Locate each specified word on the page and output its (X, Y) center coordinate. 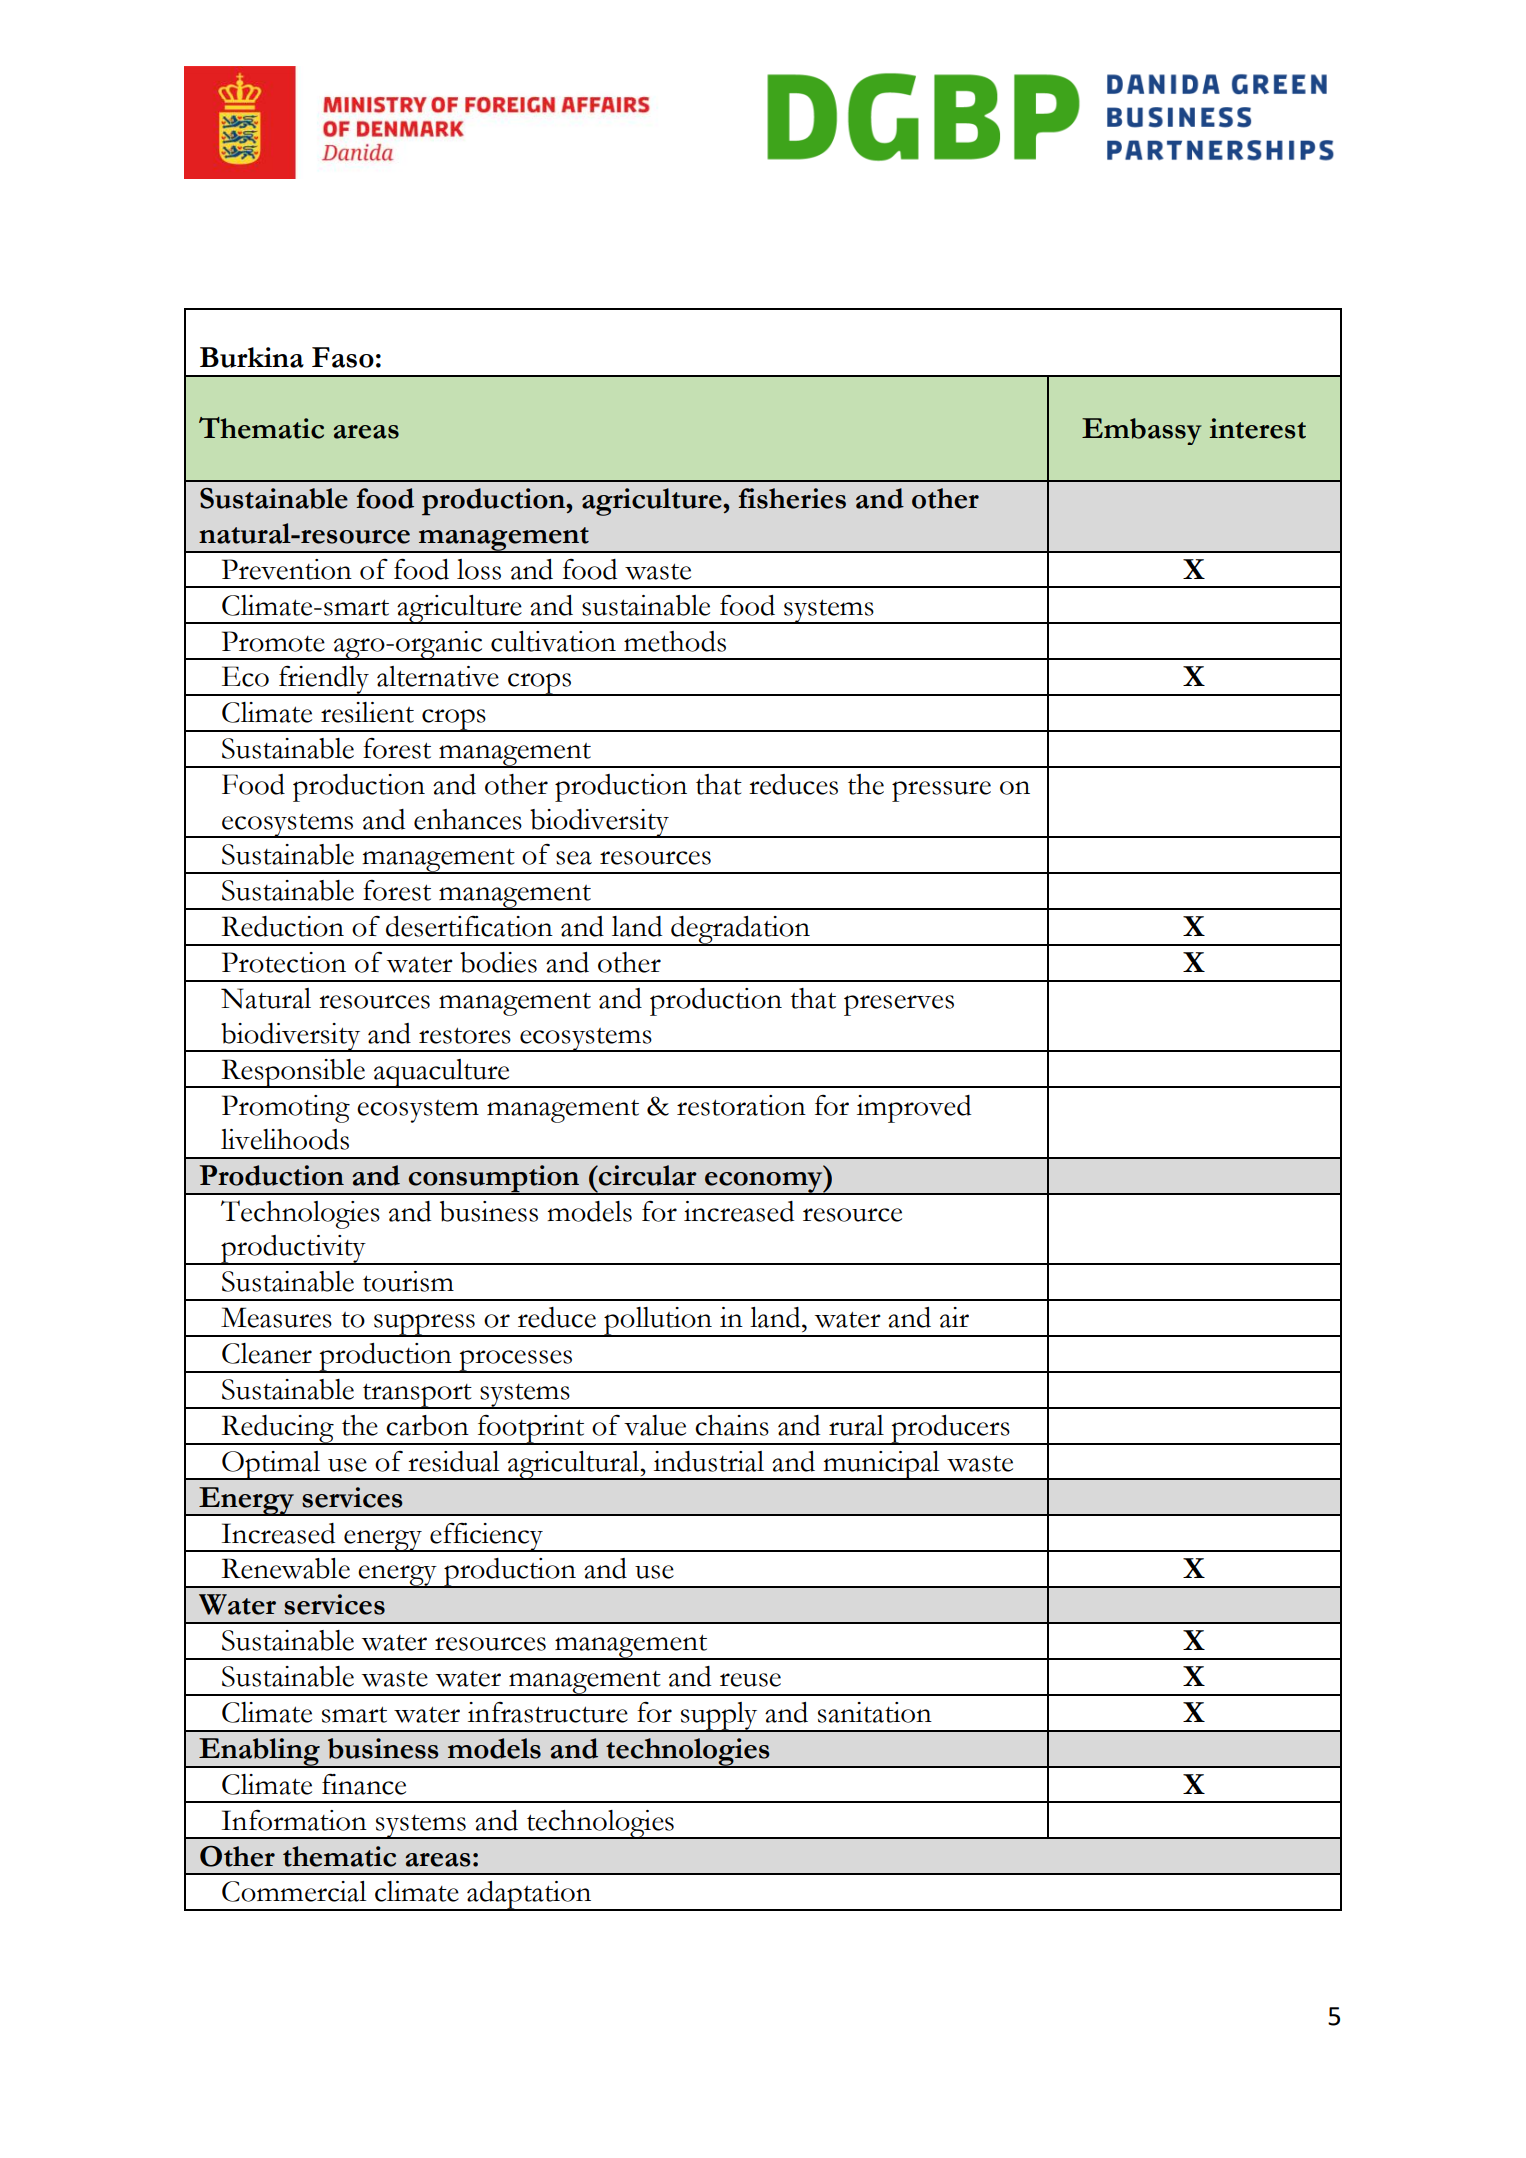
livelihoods (285, 1139)
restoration (741, 1105)
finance (364, 1784)
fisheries (792, 498)
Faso (343, 357)
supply (719, 1717)
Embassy (1142, 431)
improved (914, 1109)
